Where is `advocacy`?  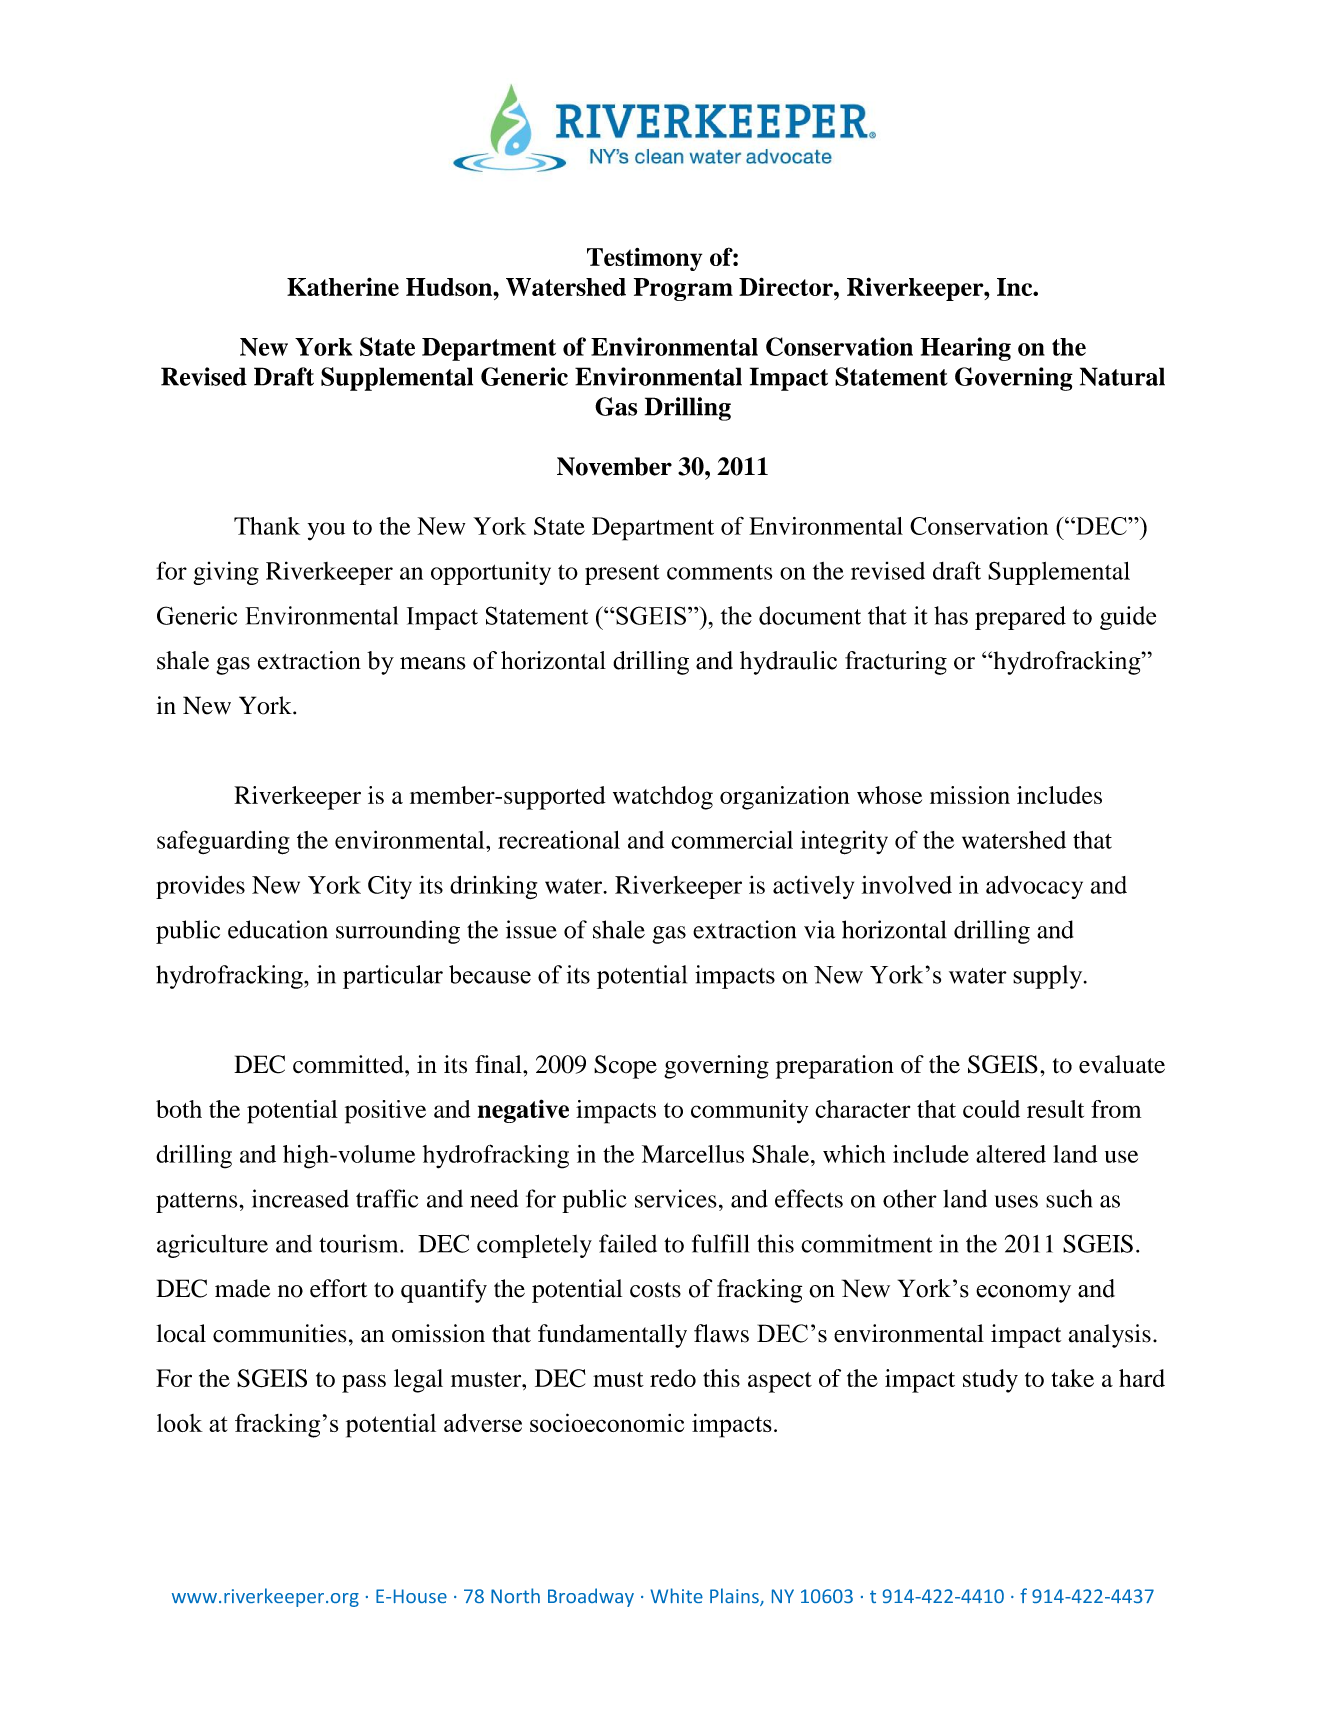 advocacy is located at coordinates (1034, 887).
